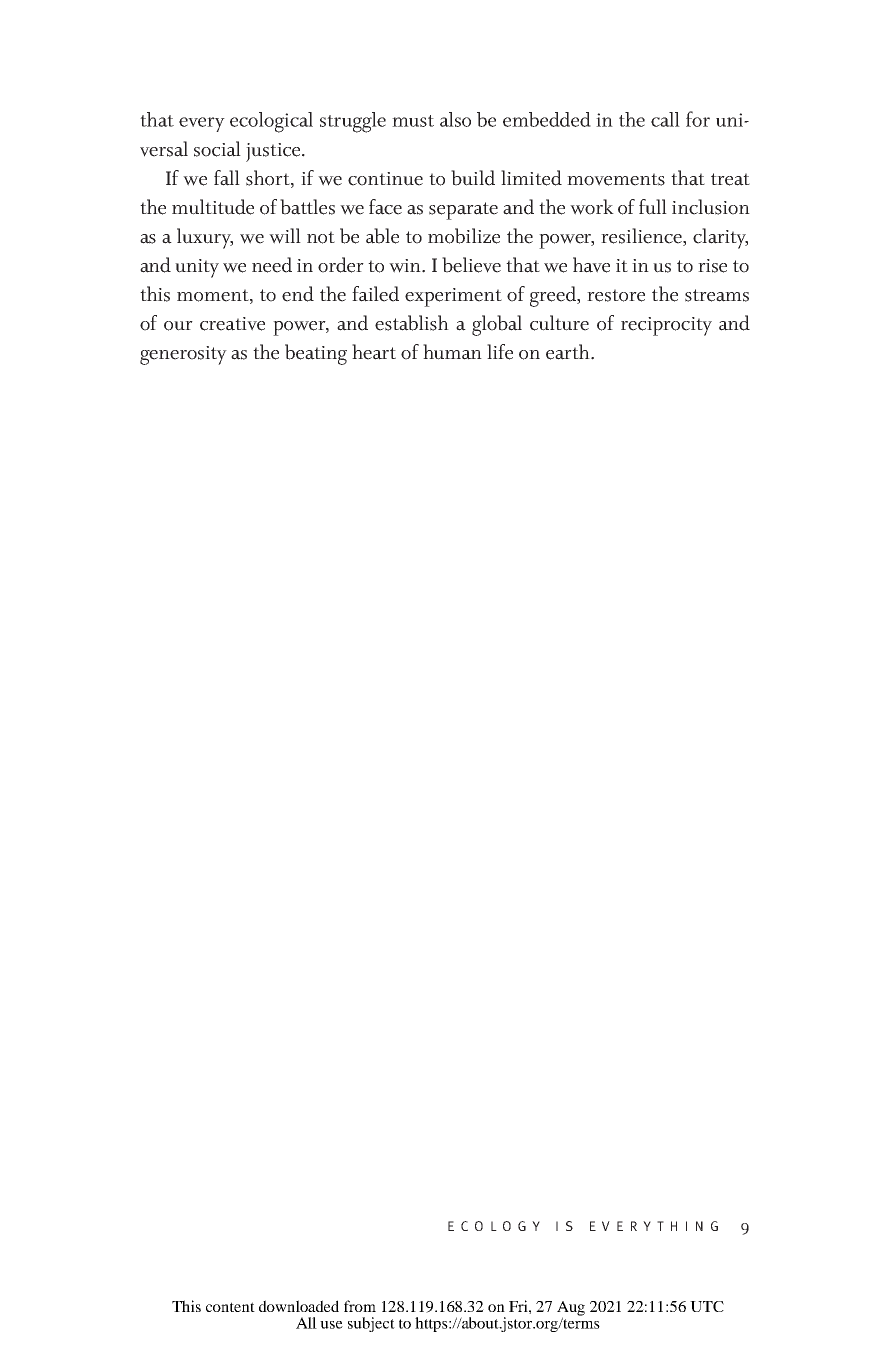 The image size is (896, 1345). What do you see at coordinates (227, 178) in the page?
I see `fall` at bounding box center [227, 178].
